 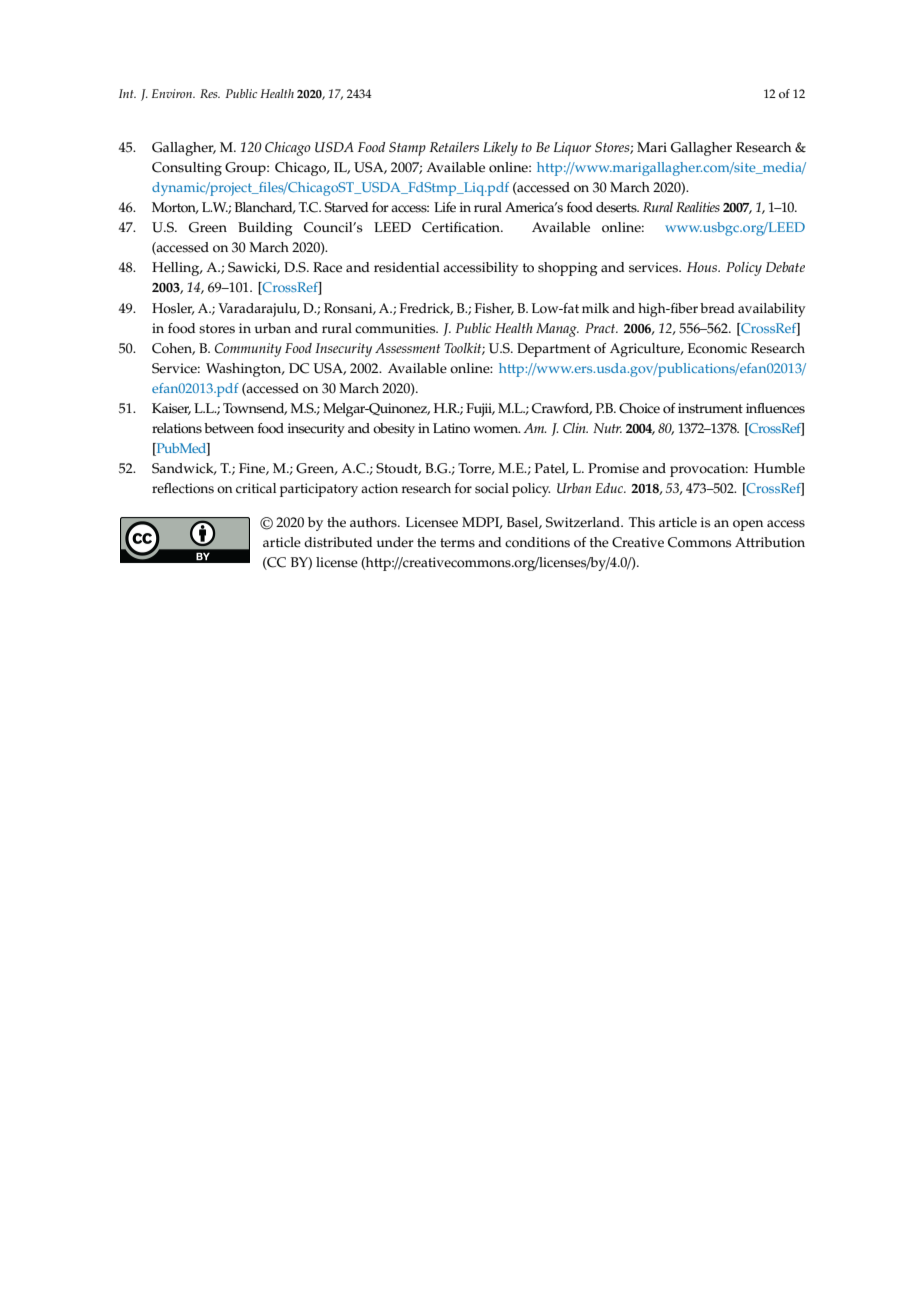 What do you see at coordinates (462, 227) in the page?
I see `Certification` at bounding box center [462, 227].
